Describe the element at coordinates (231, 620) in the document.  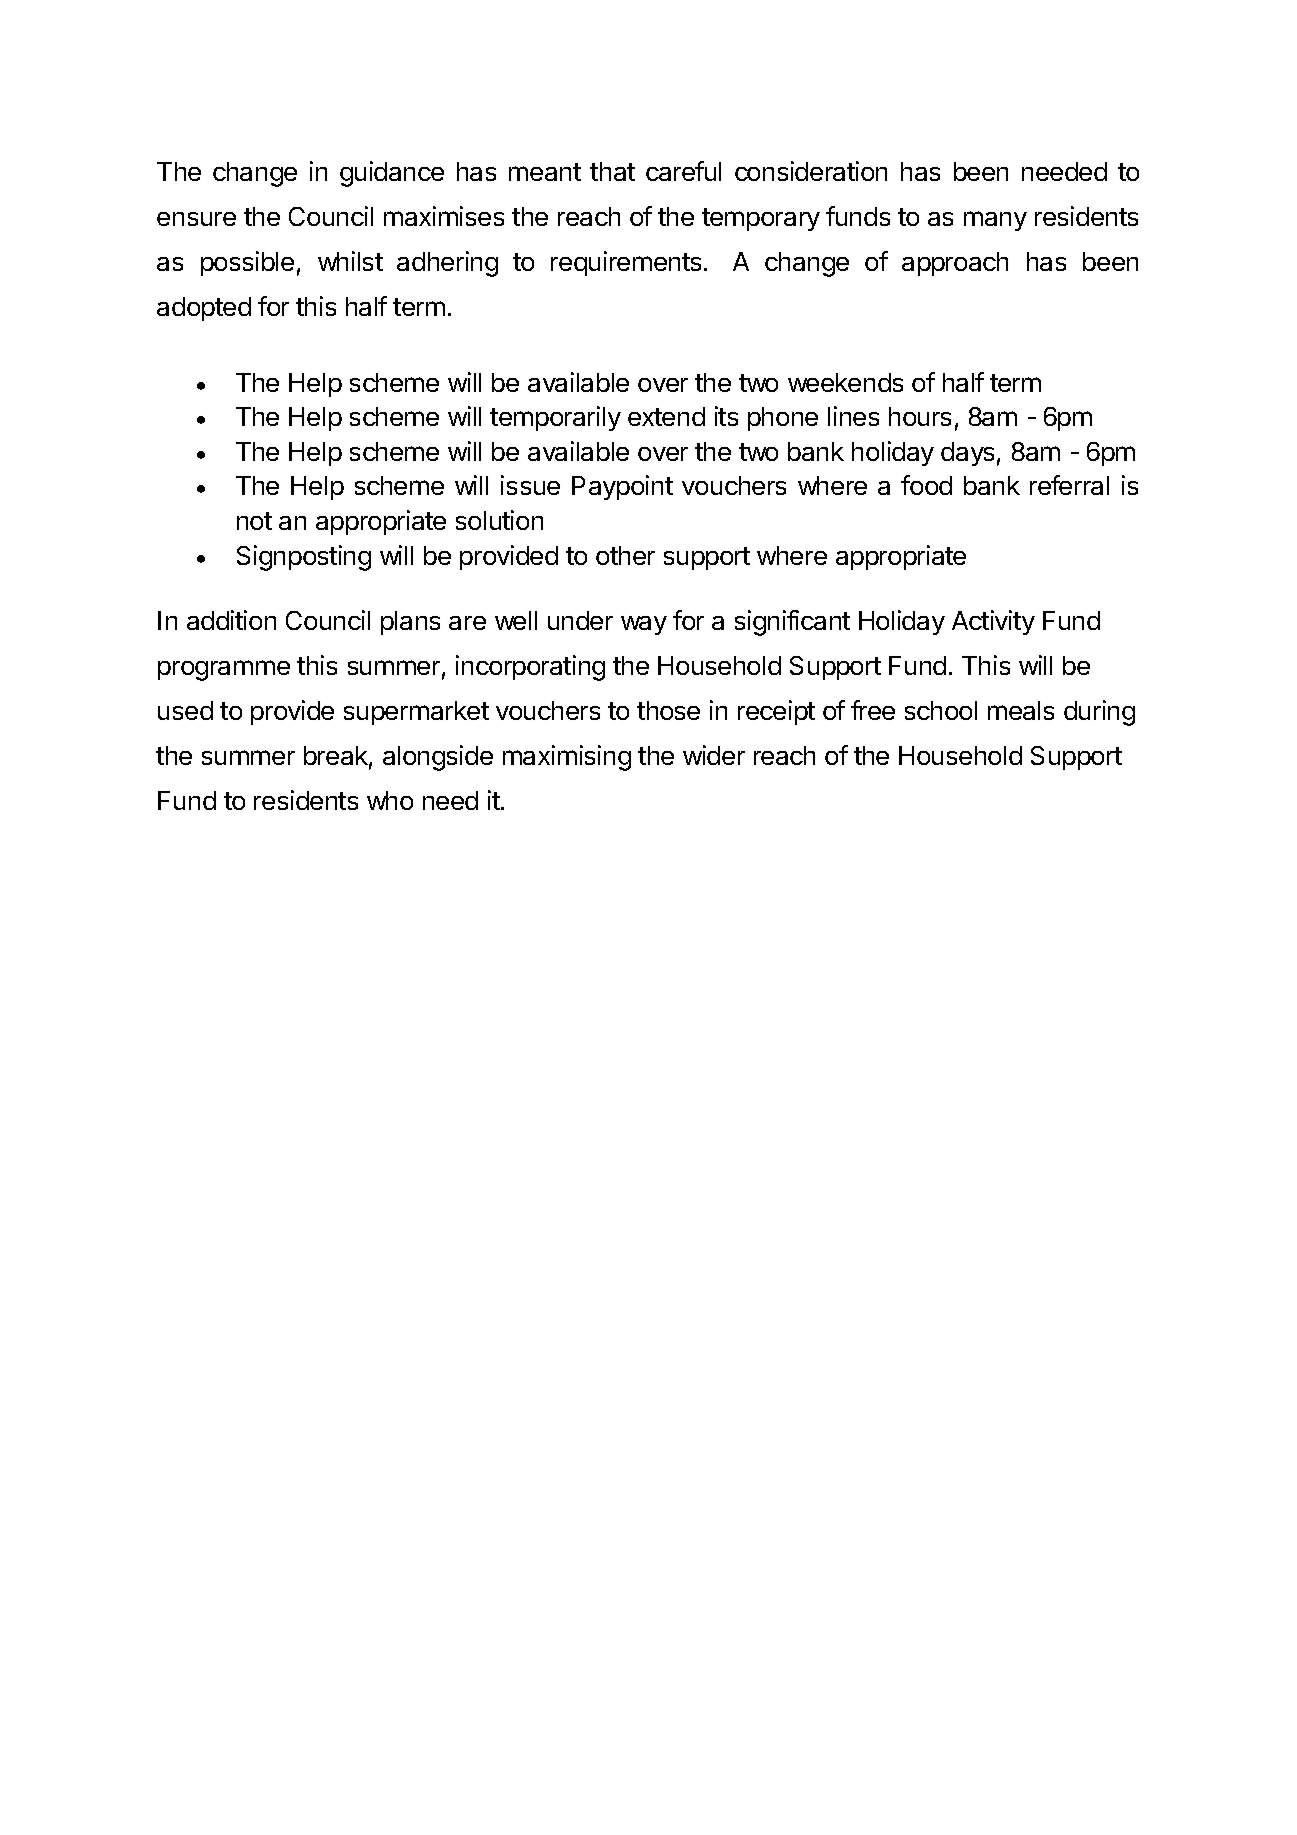
I see `addition` at that location.
